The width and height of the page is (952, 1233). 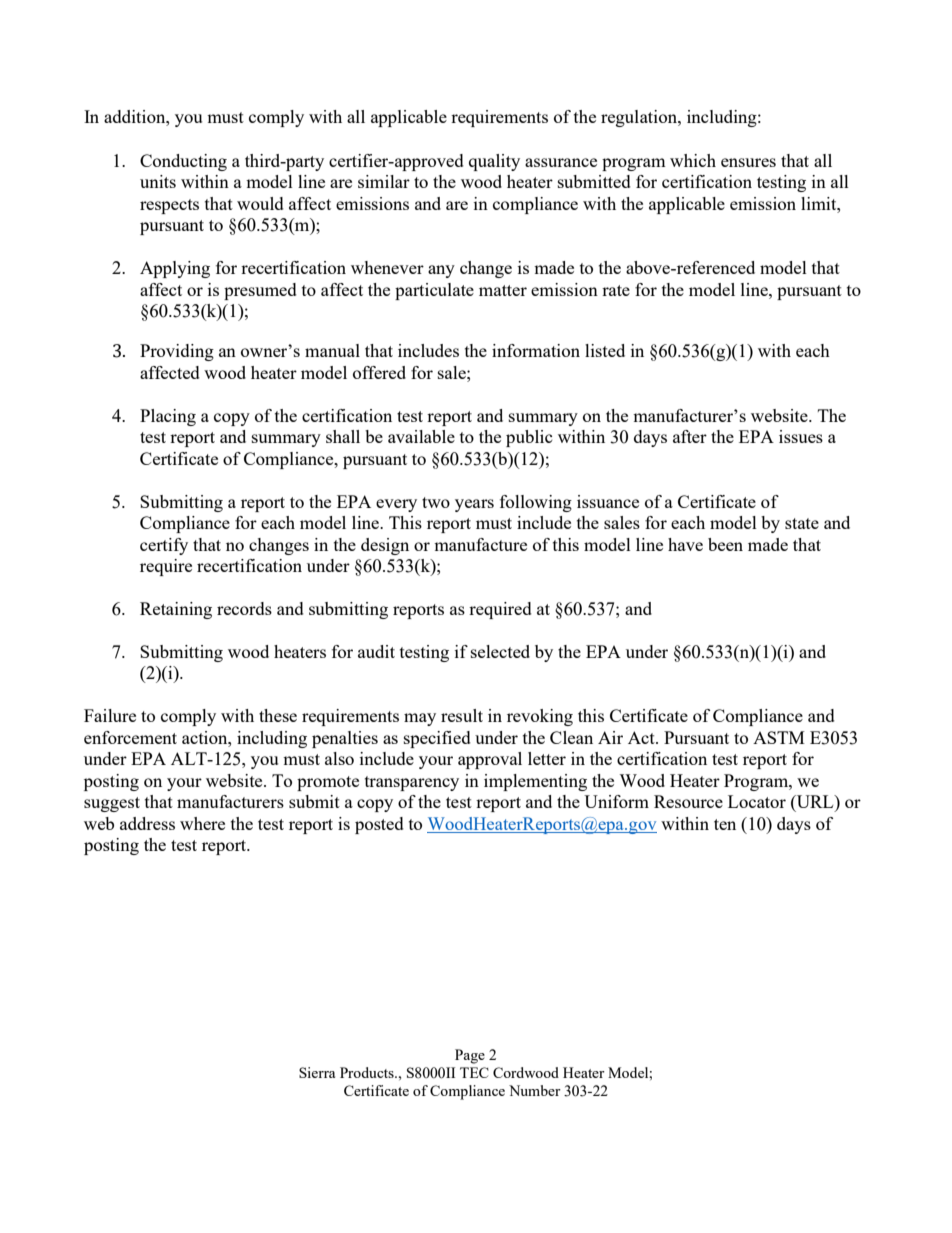 What do you see at coordinates (183, 162) in the page?
I see `Conducting` at bounding box center [183, 162].
